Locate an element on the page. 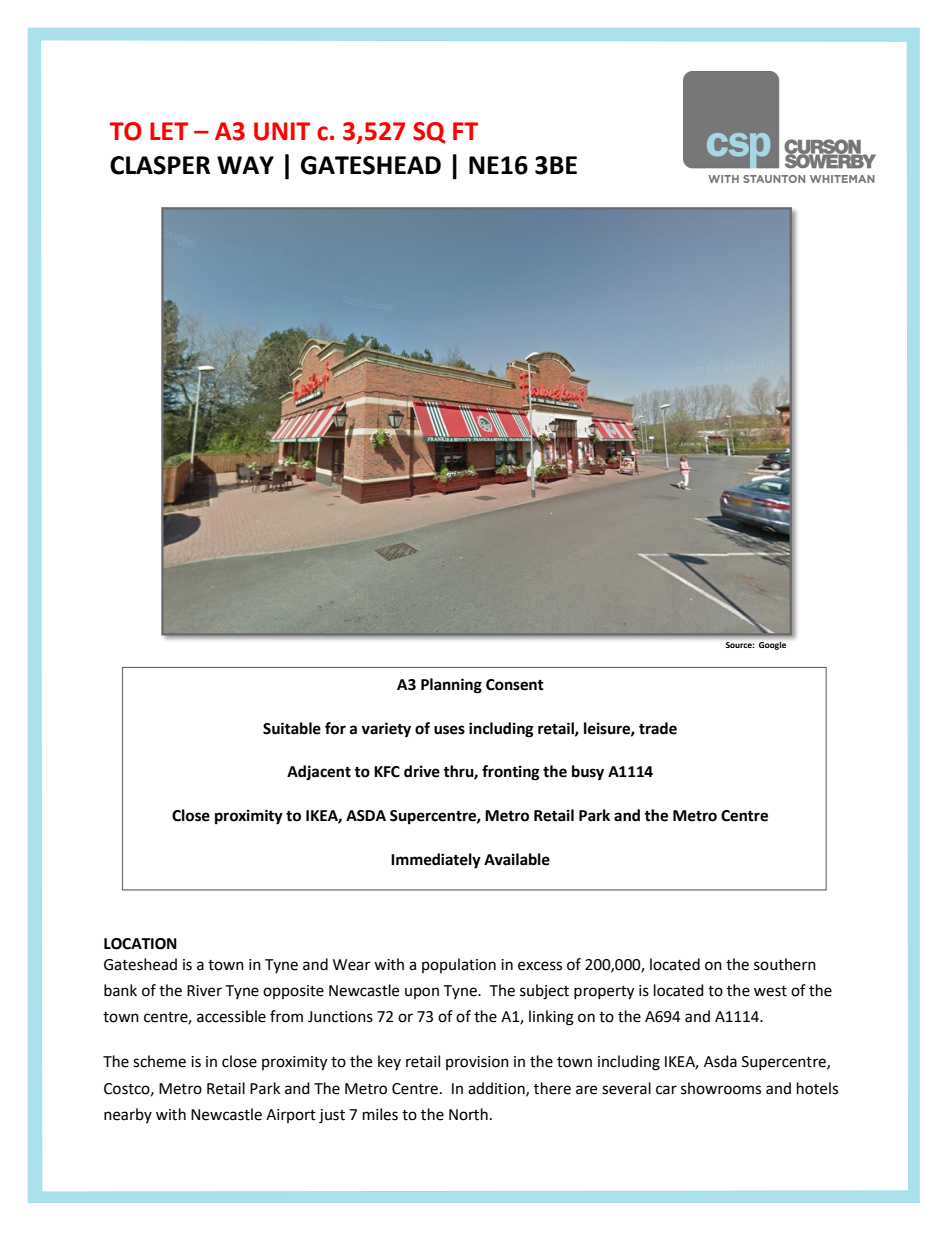  Google is located at coordinates (772, 646).
